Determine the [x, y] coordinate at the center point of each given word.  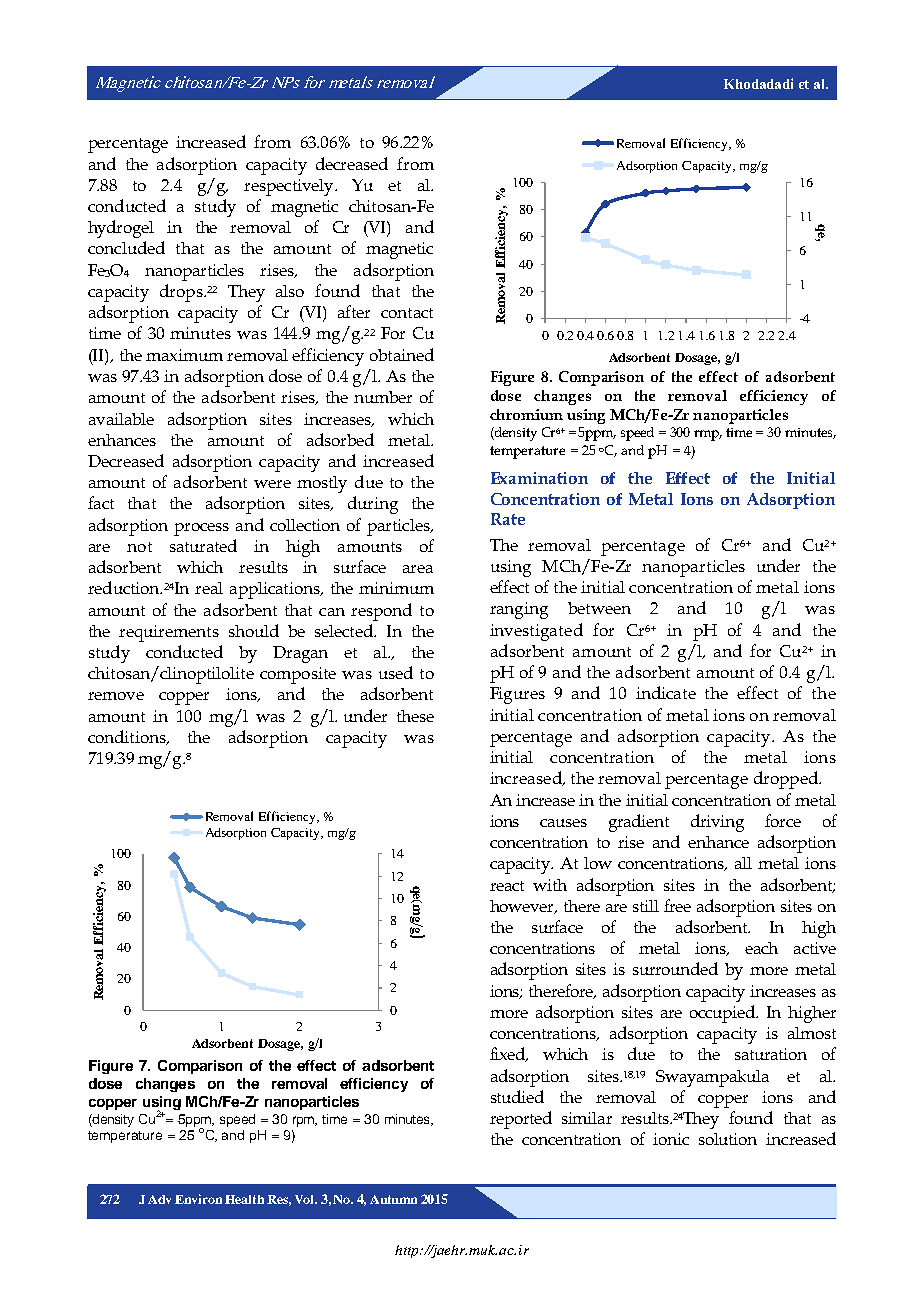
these [415, 716]
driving [717, 823]
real [209, 588]
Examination [539, 478]
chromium [526, 414]
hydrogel [121, 229]
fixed [509, 1054]
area [418, 569]
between [599, 608]
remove [116, 696]
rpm [305, 1121]
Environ [198, 1199]
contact [407, 313]
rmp [708, 435]
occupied [724, 1014]
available [121, 419]
